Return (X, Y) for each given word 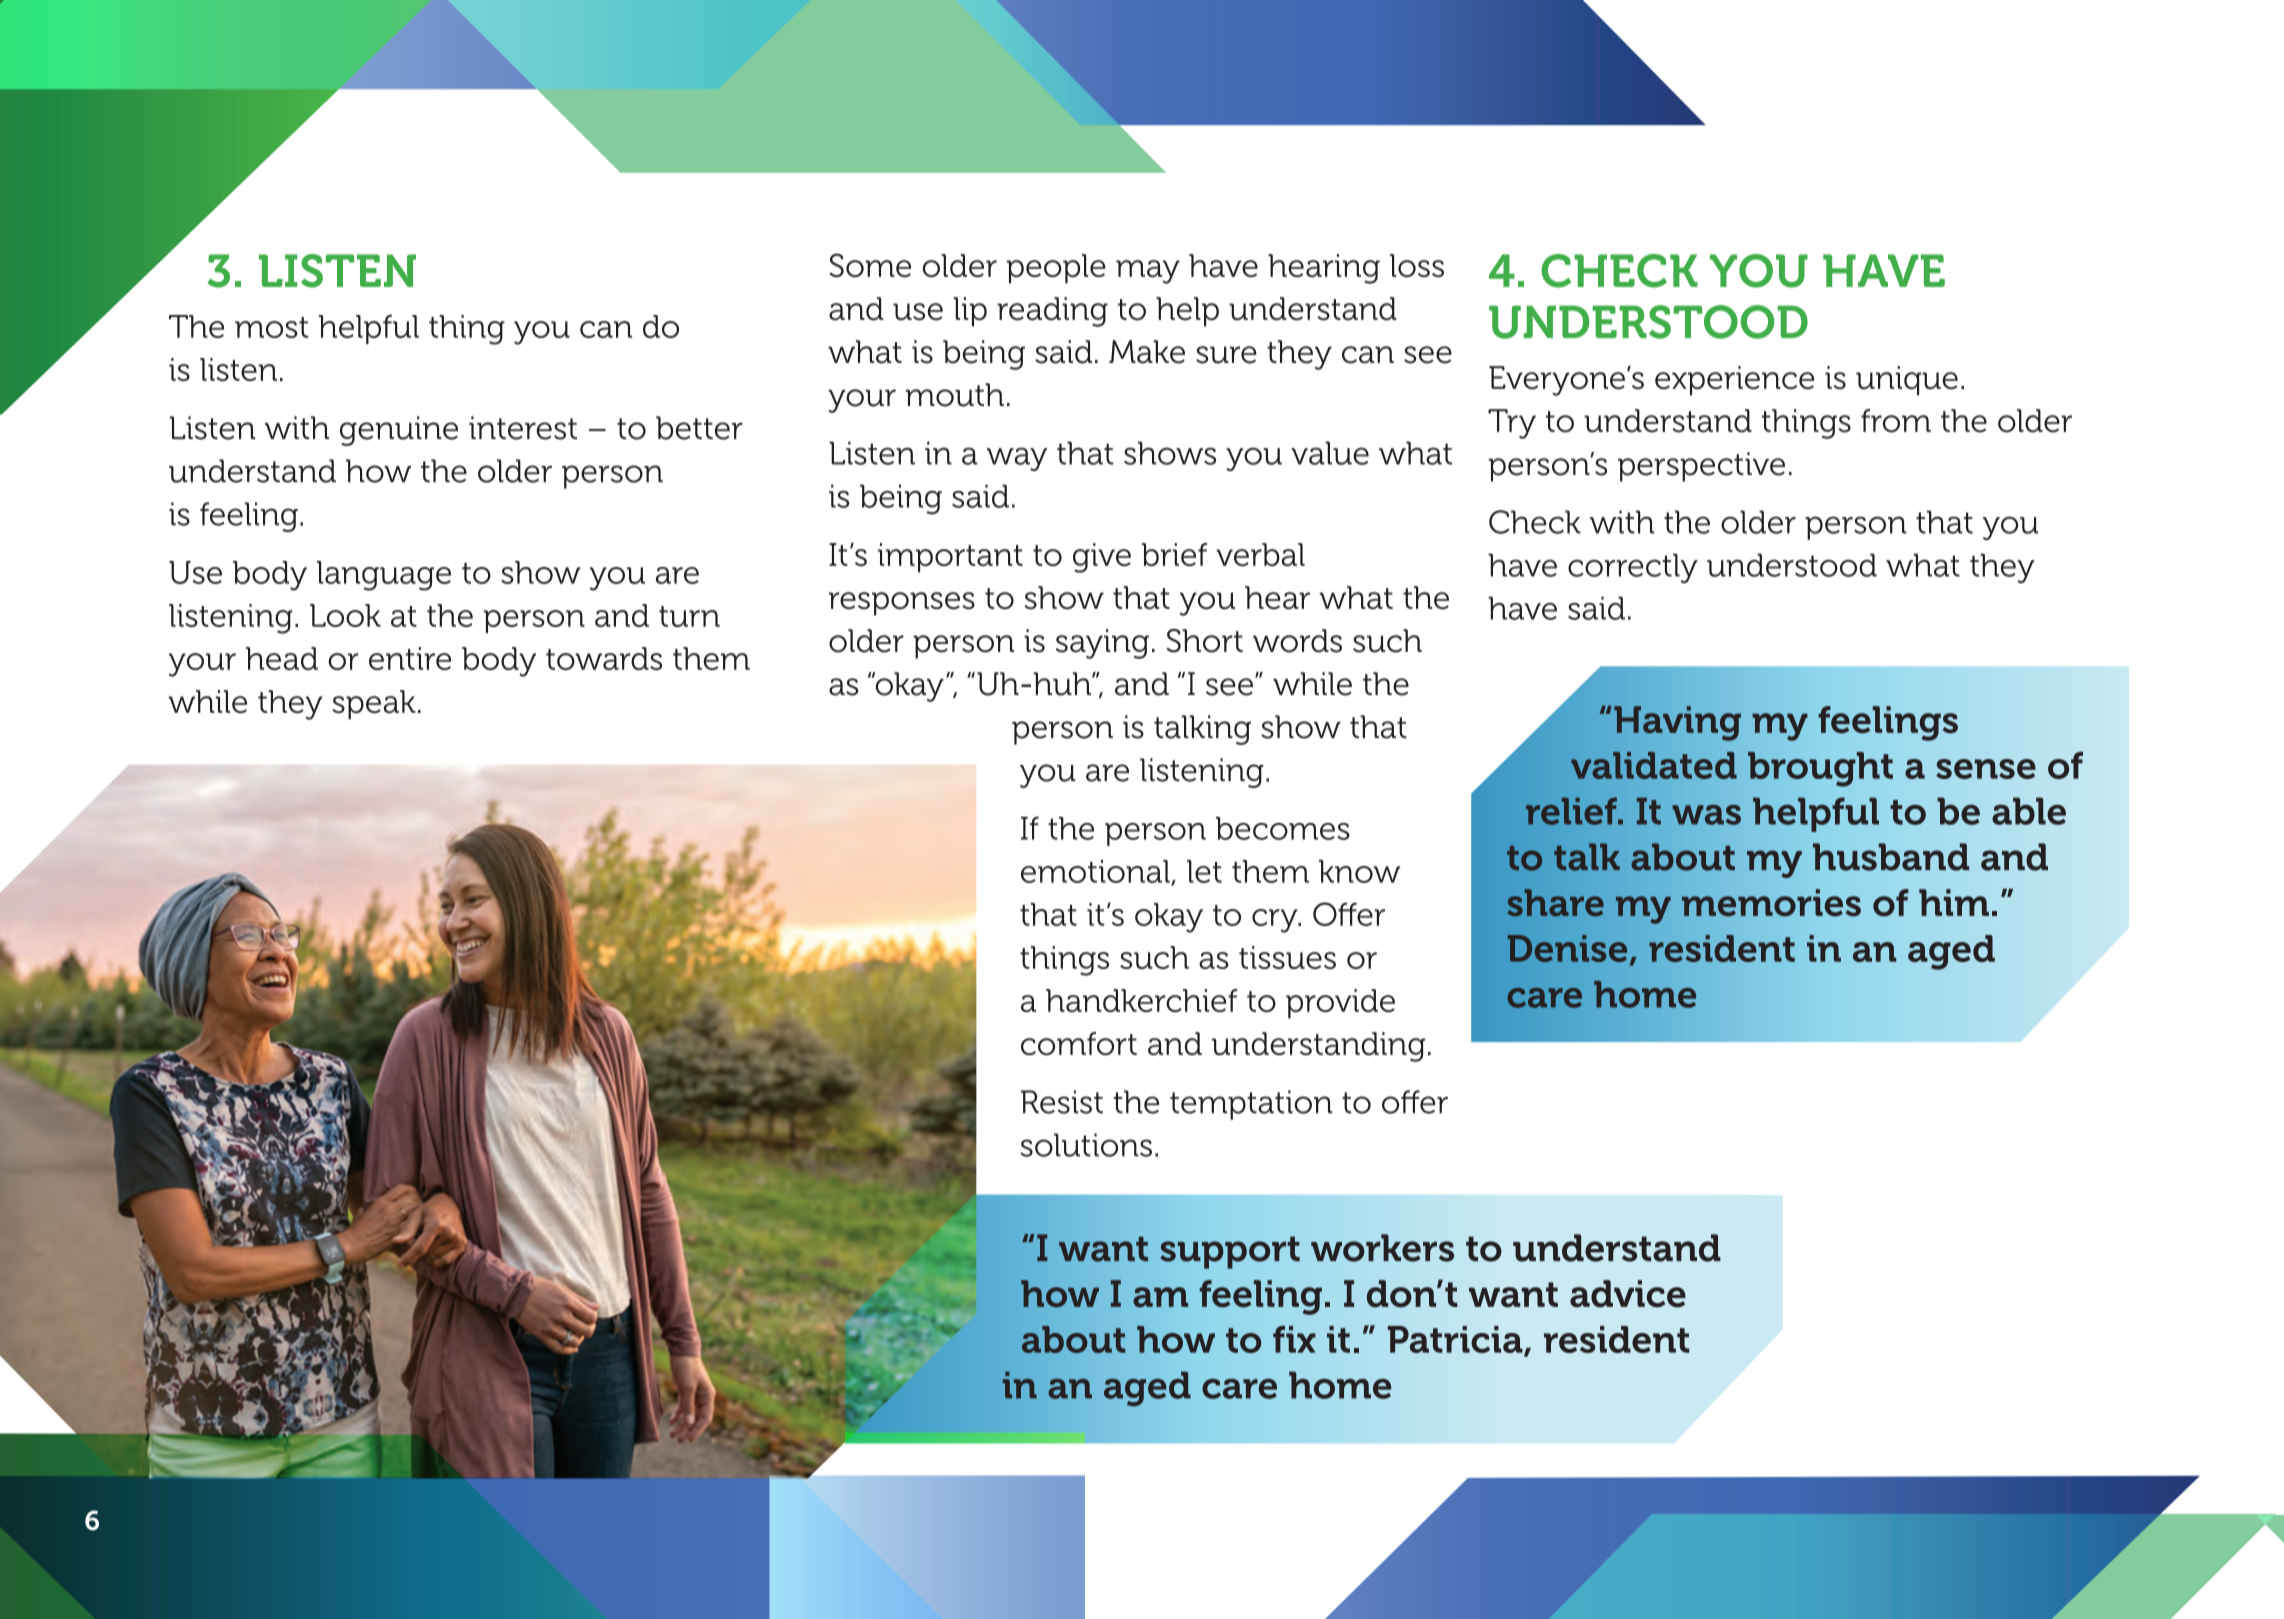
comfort (1079, 1044)
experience (1734, 381)
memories (1771, 903)
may (1148, 272)
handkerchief (1141, 1000)
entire (410, 658)
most (271, 327)
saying (1102, 644)
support (1230, 1252)
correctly (1633, 568)
